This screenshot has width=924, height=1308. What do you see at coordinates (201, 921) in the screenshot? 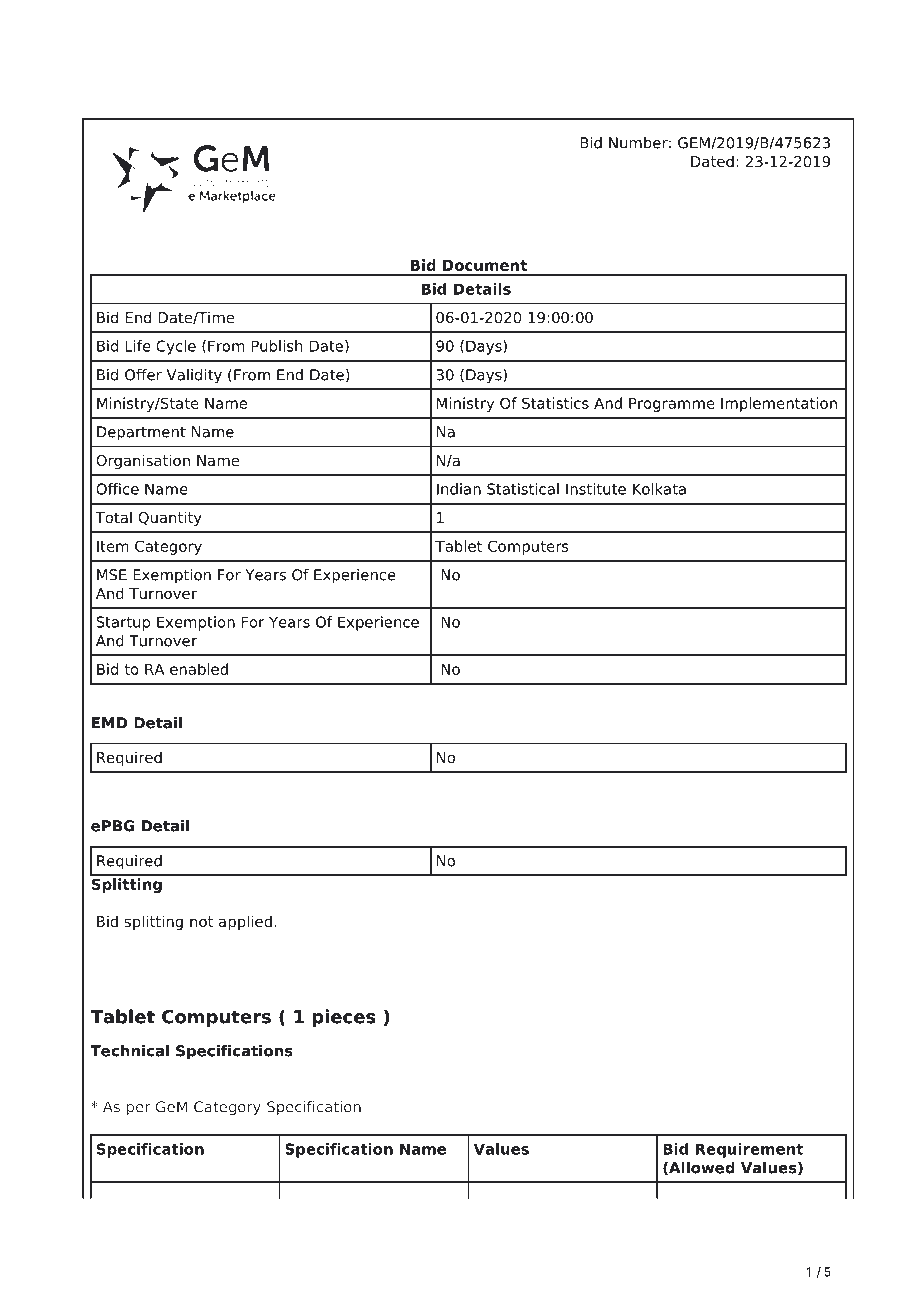
I see `not` at bounding box center [201, 921].
